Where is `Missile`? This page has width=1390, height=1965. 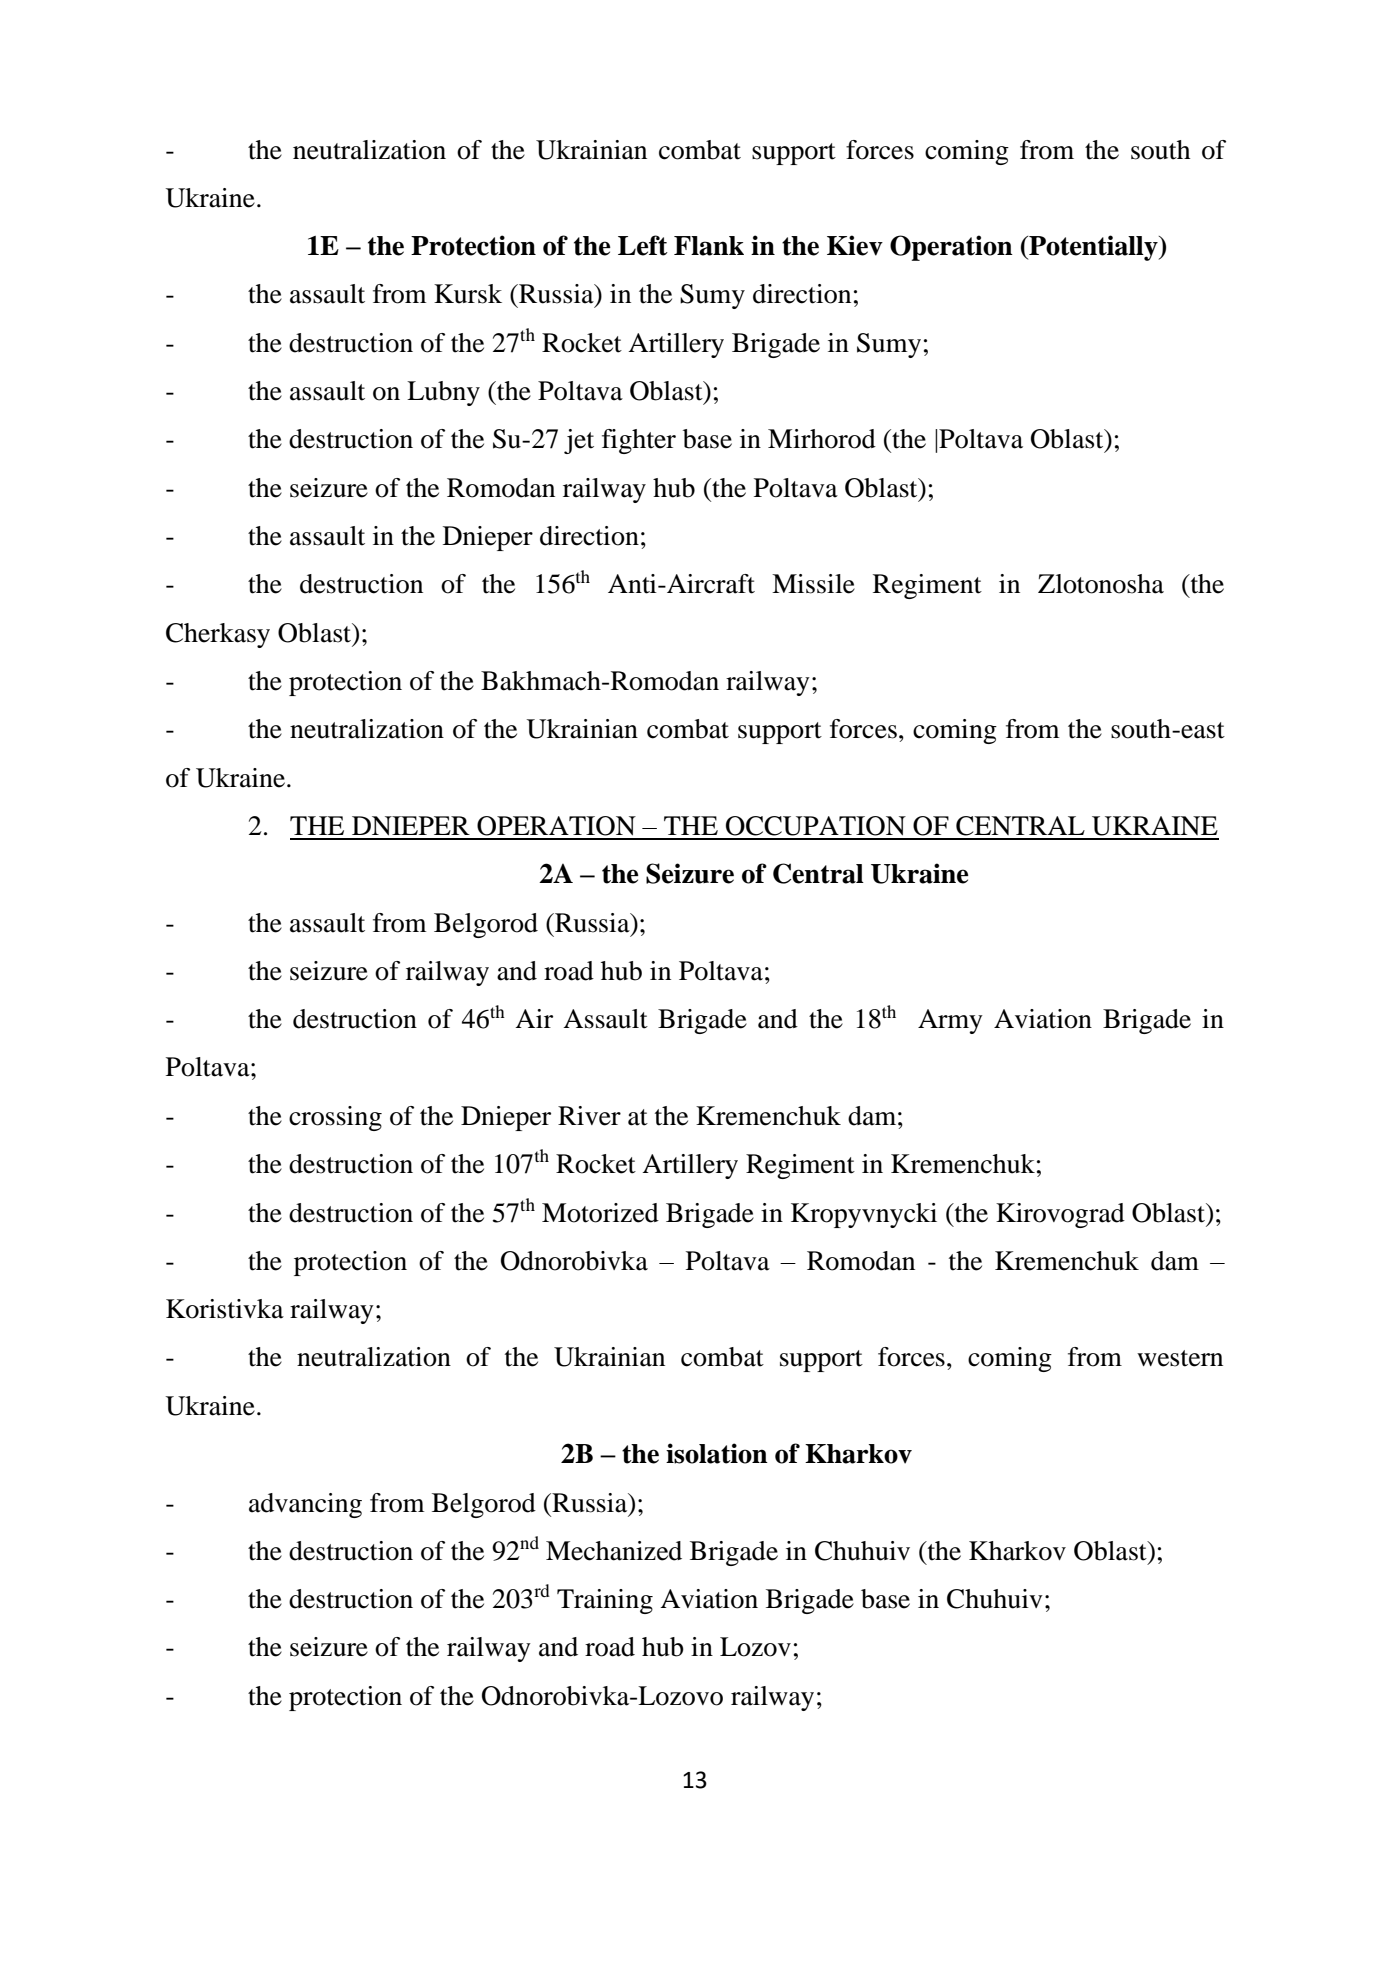
Missile is located at coordinates (813, 584).
